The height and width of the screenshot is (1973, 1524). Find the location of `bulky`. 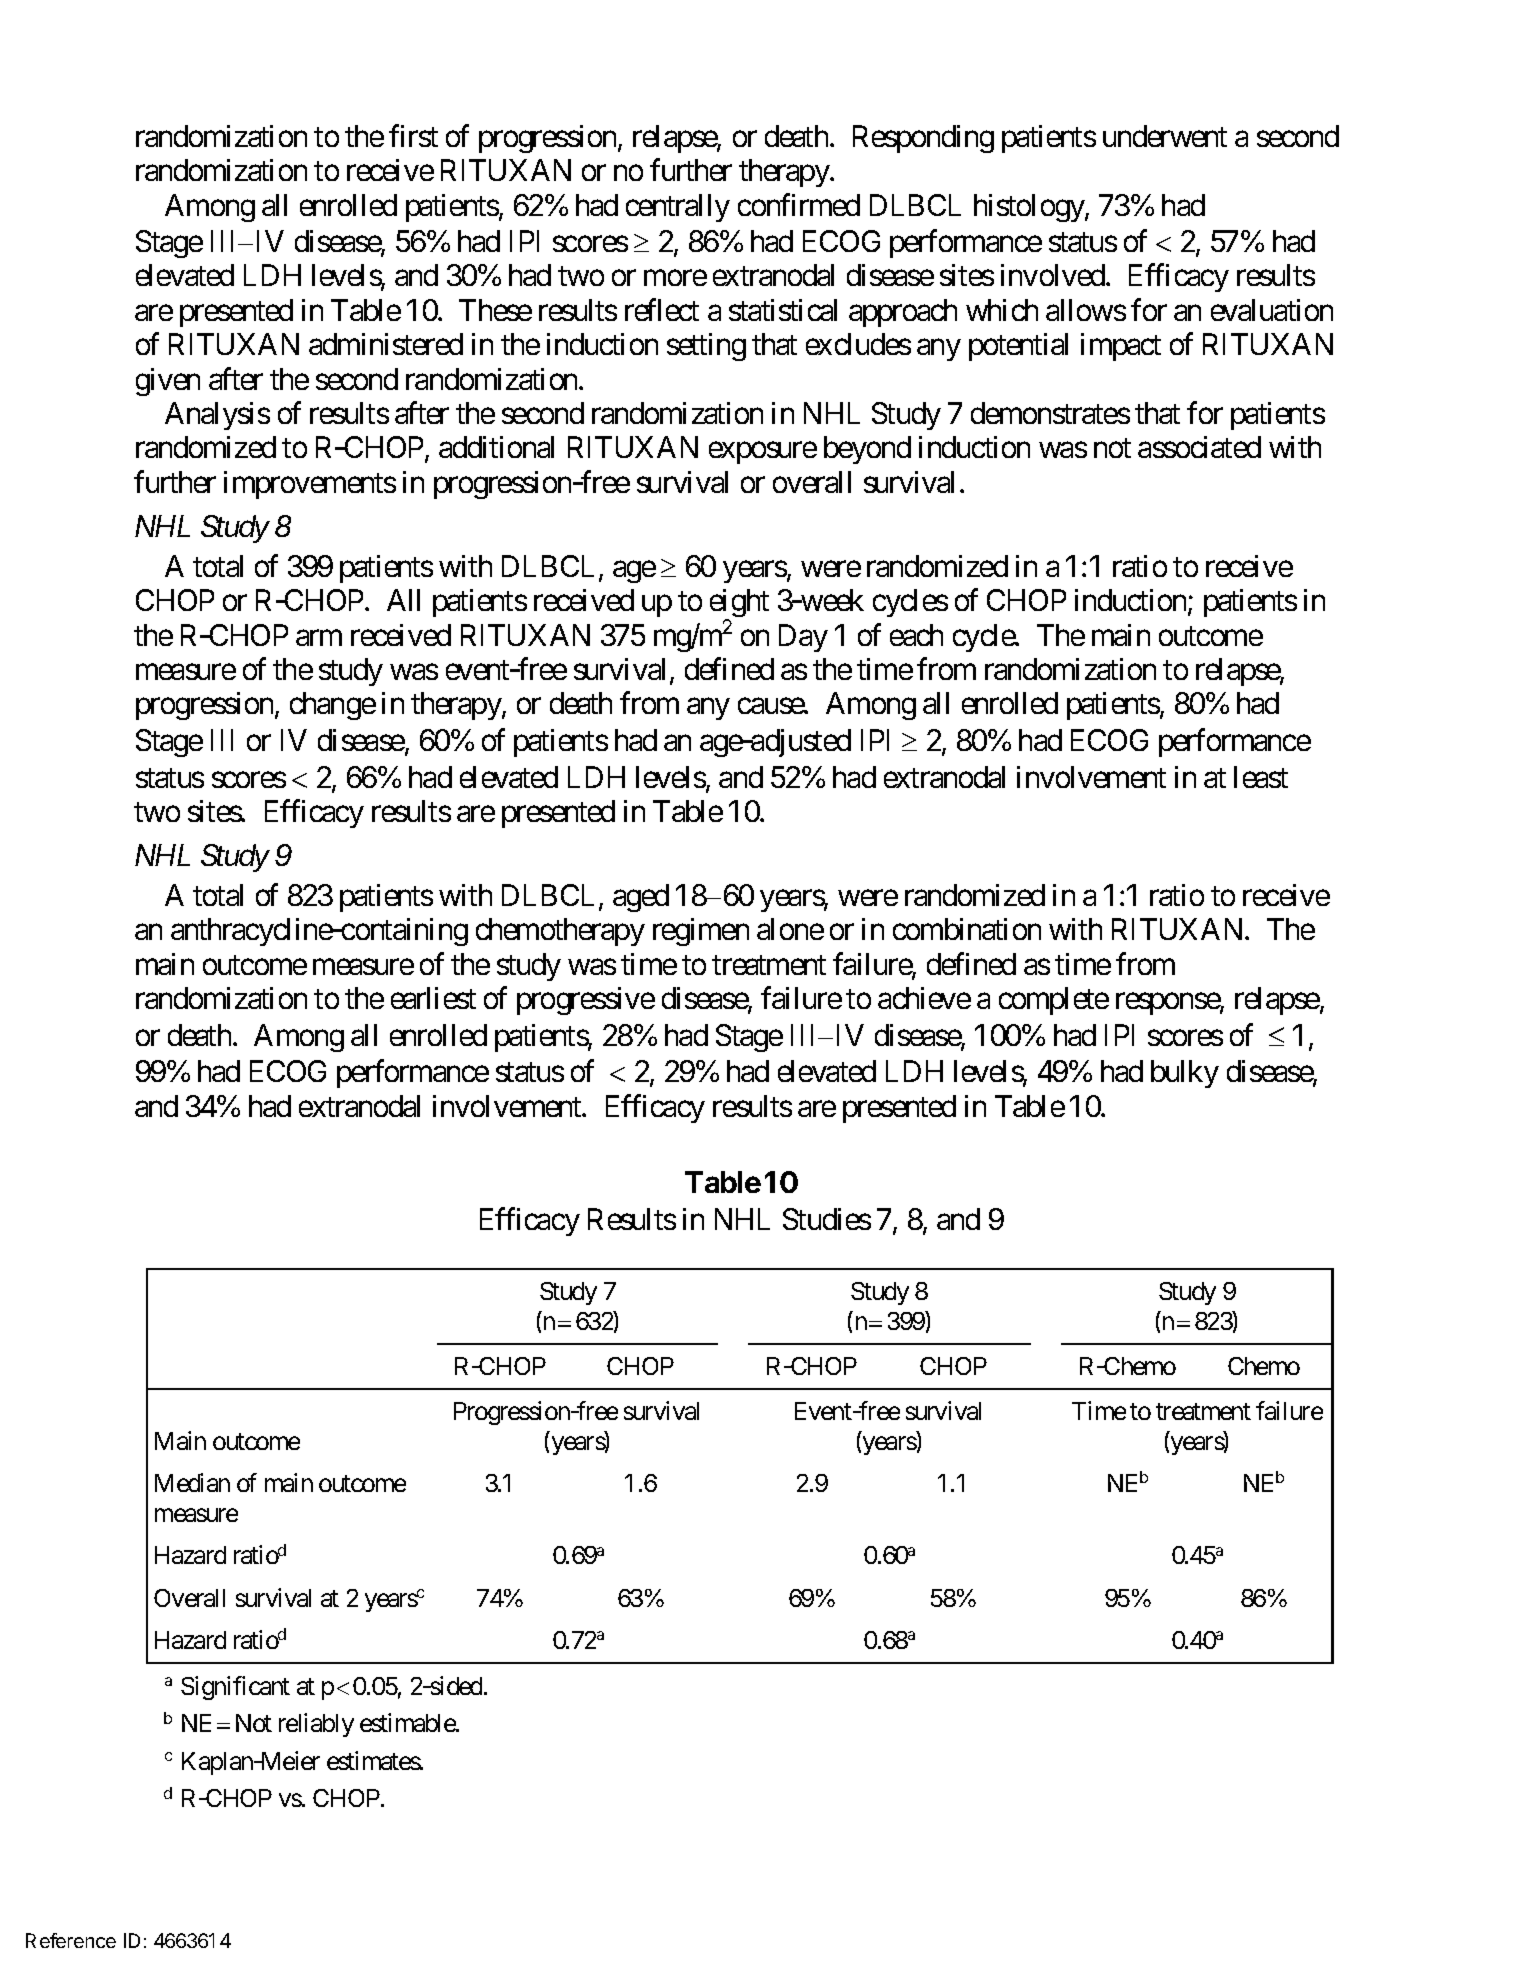

bulky is located at coordinates (1185, 1074).
